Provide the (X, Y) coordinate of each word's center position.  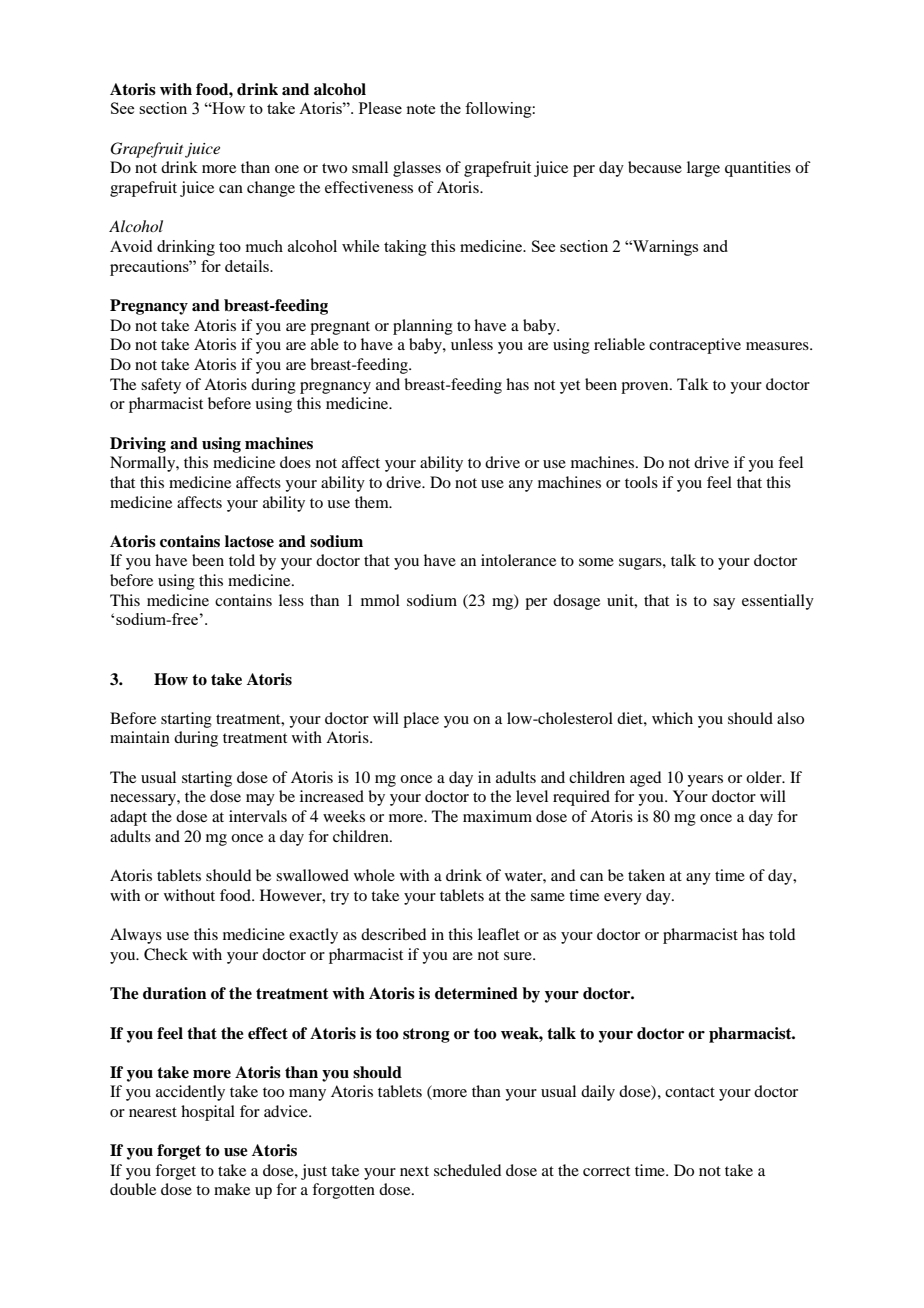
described (393, 934)
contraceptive (695, 346)
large (703, 169)
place (421, 720)
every (623, 899)
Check (166, 954)
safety (161, 386)
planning (423, 327)
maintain (140, 737)
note (420, 109)
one (287, 169)
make (232, 1189)
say (724, 604)
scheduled (467, 1170)
